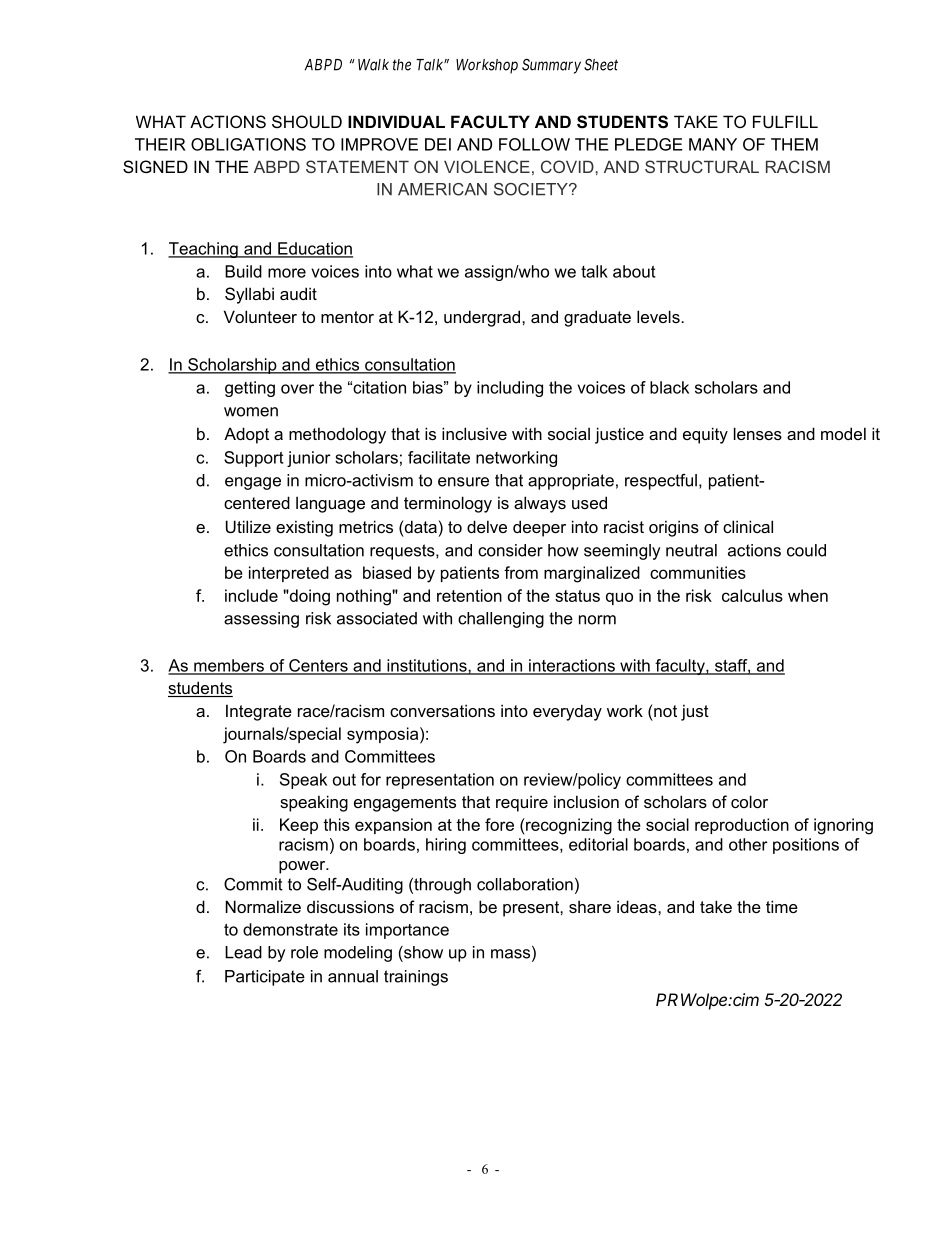 Image resolution: width=952 pixels, height=1233 pixels. Describe the element at coordinates (487, 526) in the screenshot. I see `delve` at that location.
